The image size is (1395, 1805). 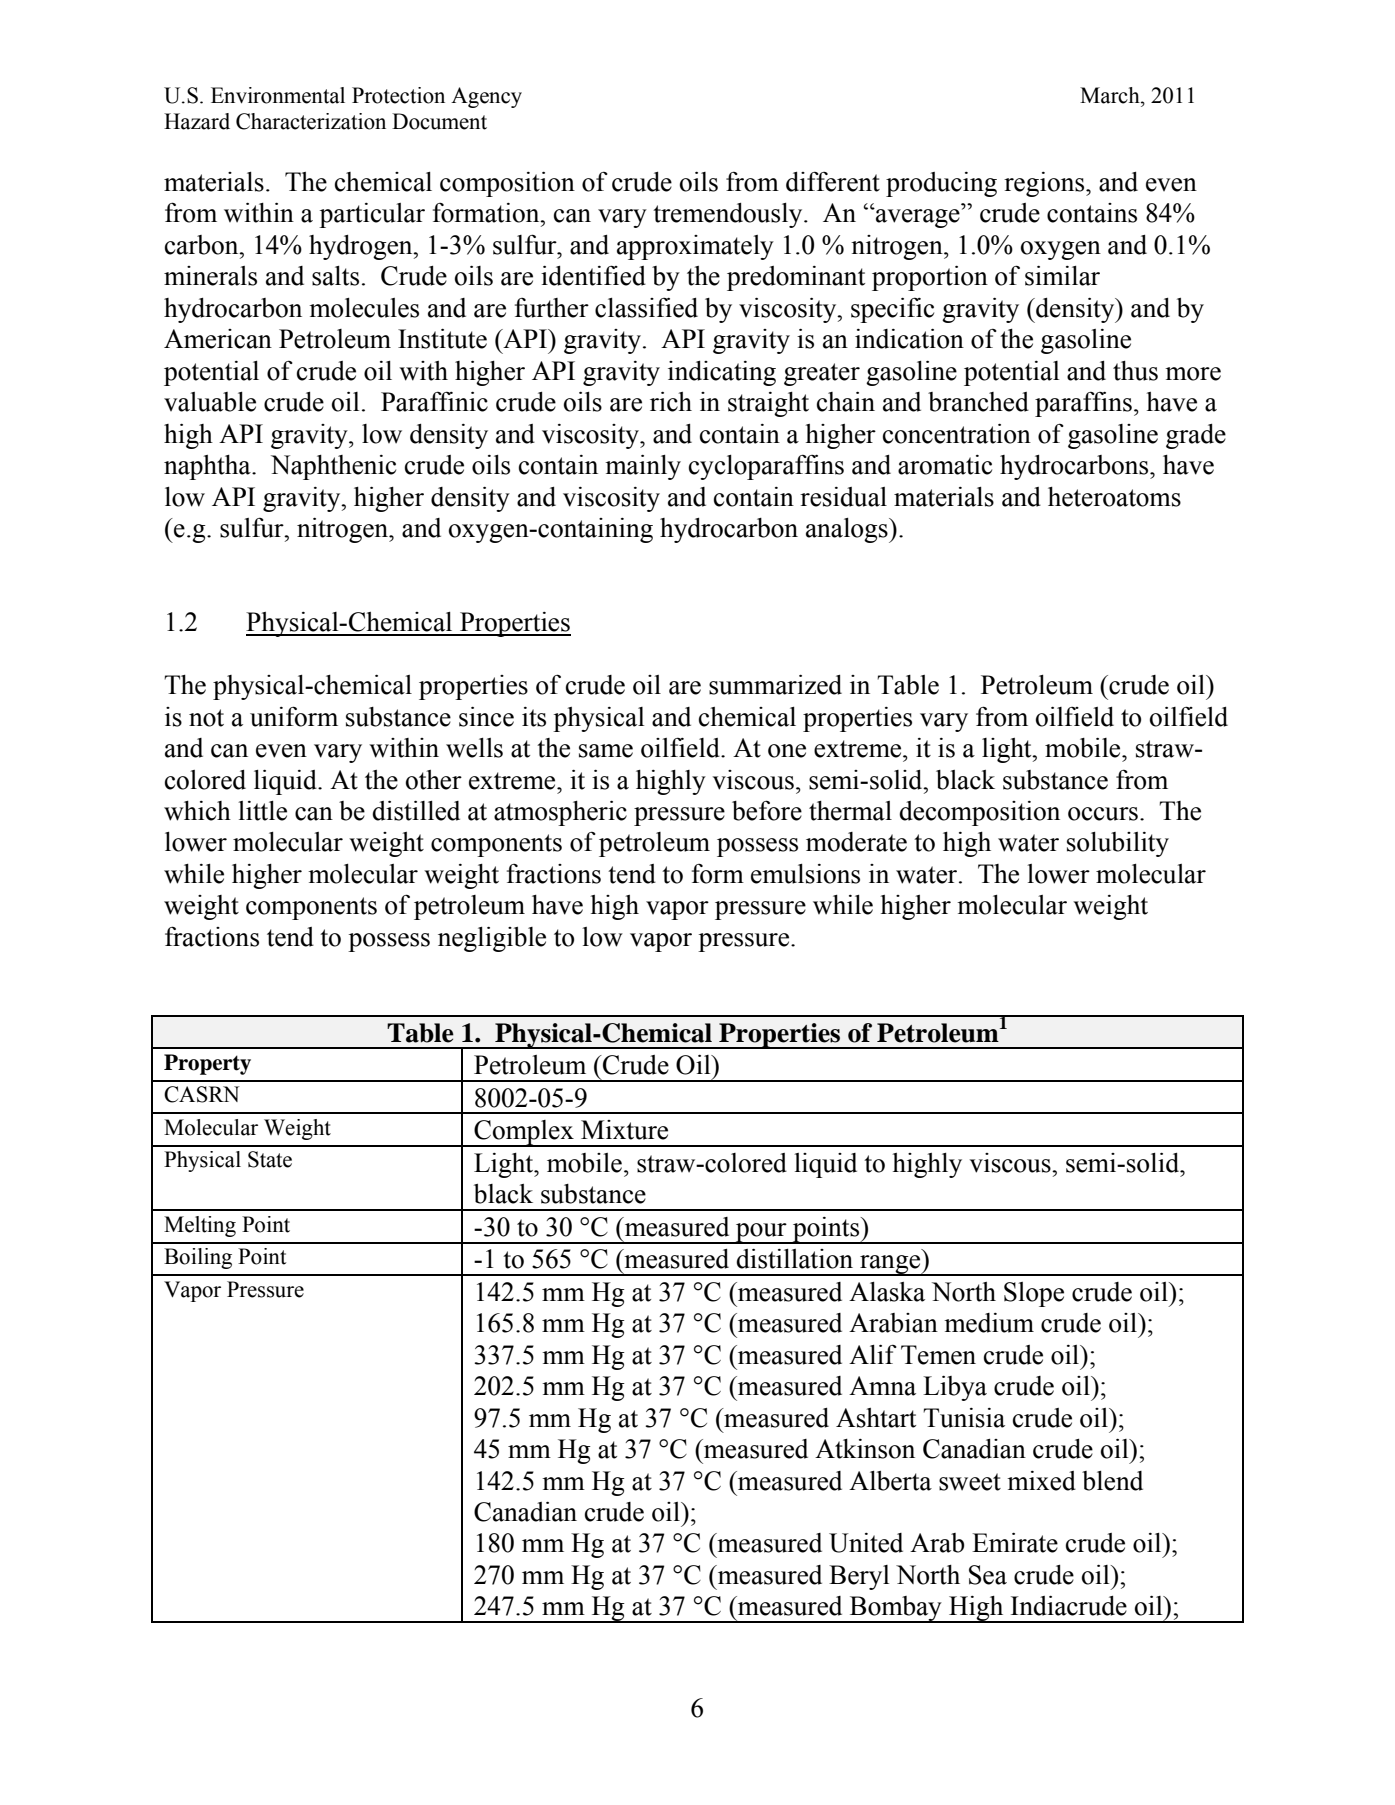 What do you see at coordinates (859, 1577) in the page?
I see `Beryl` at bounding box center [859, 1577].
